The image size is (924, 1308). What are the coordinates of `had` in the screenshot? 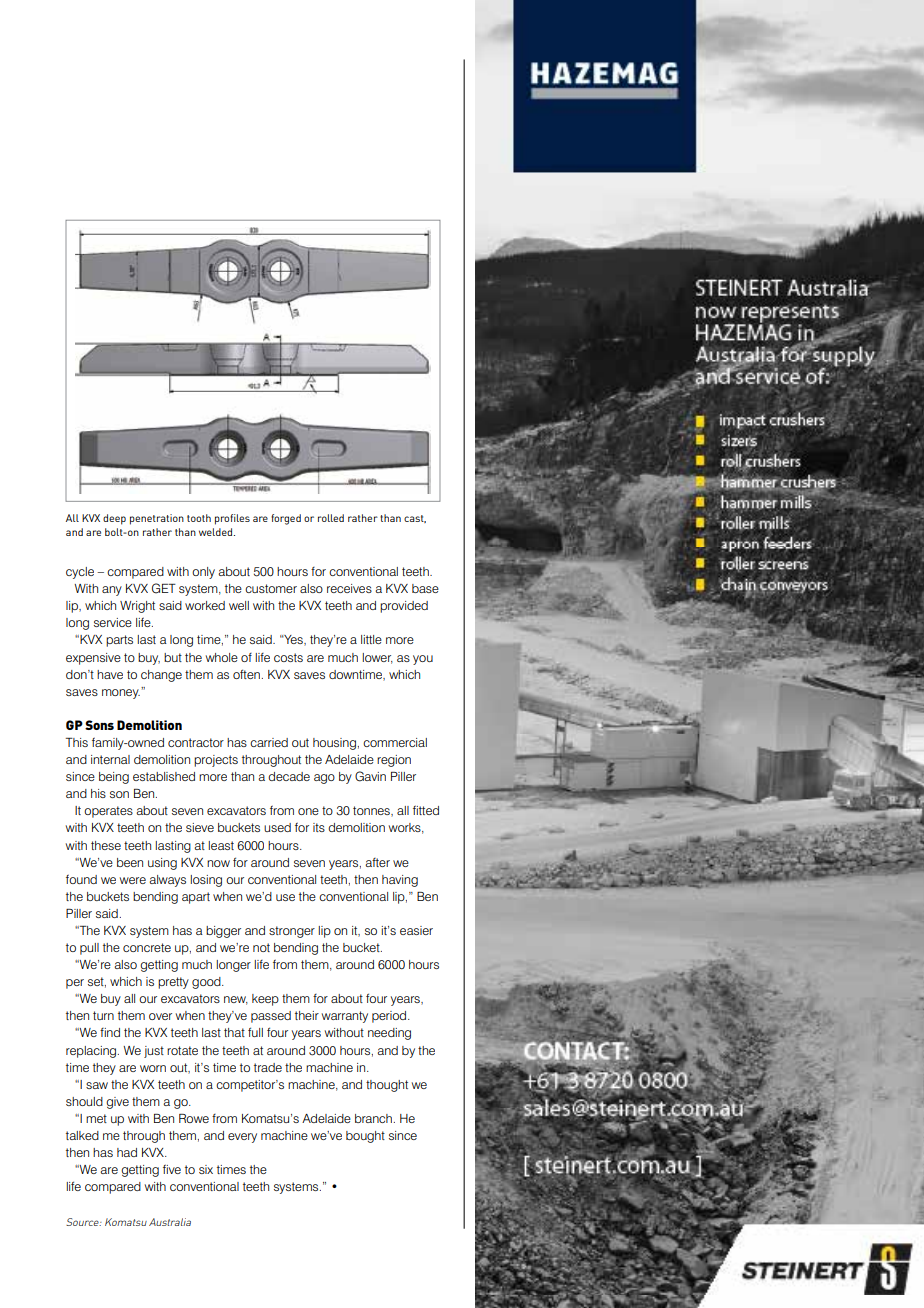 It's located at (127, 1152).
